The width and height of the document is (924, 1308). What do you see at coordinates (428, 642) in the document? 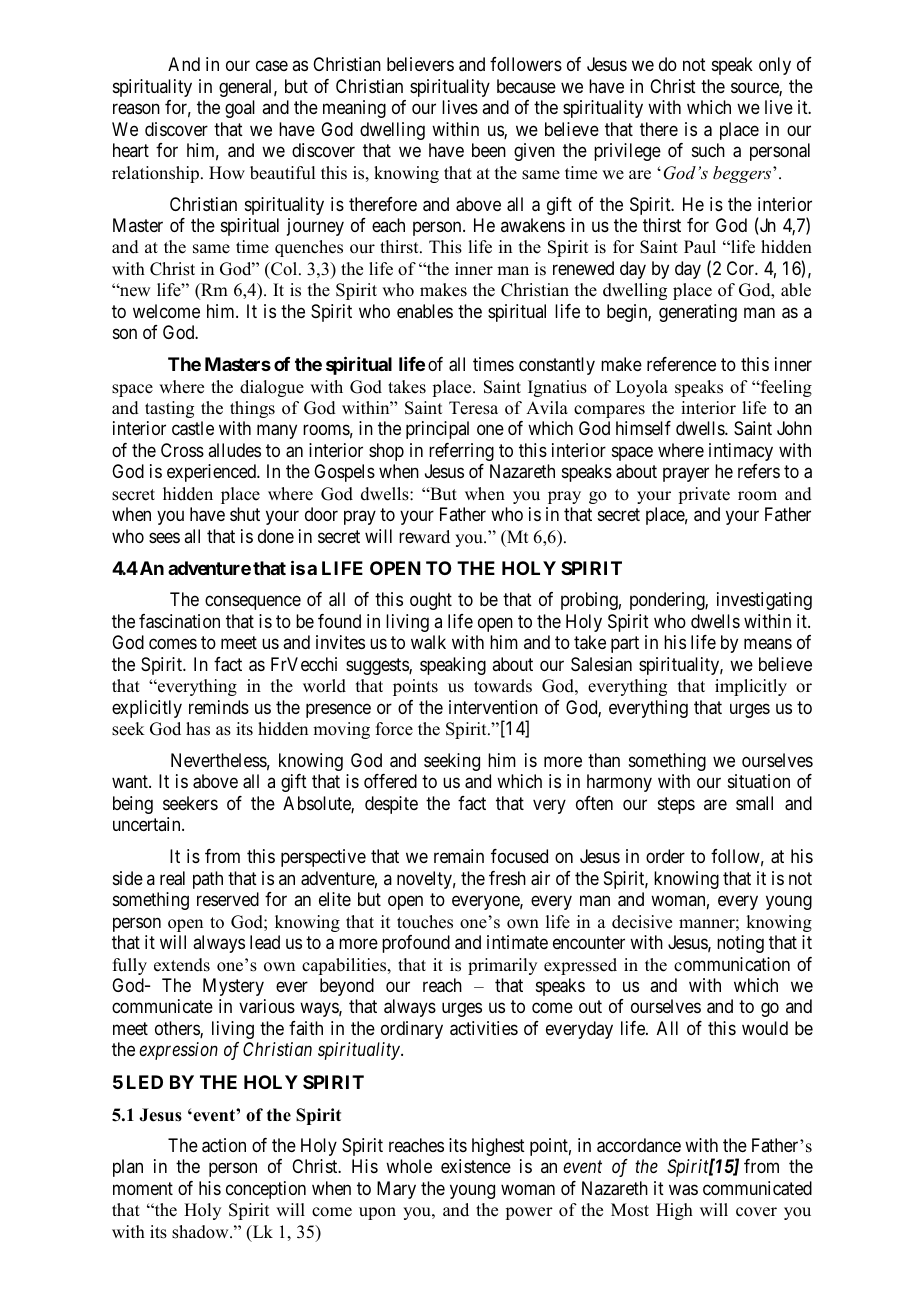
I see `walk` at bounding box center [428, 642].
